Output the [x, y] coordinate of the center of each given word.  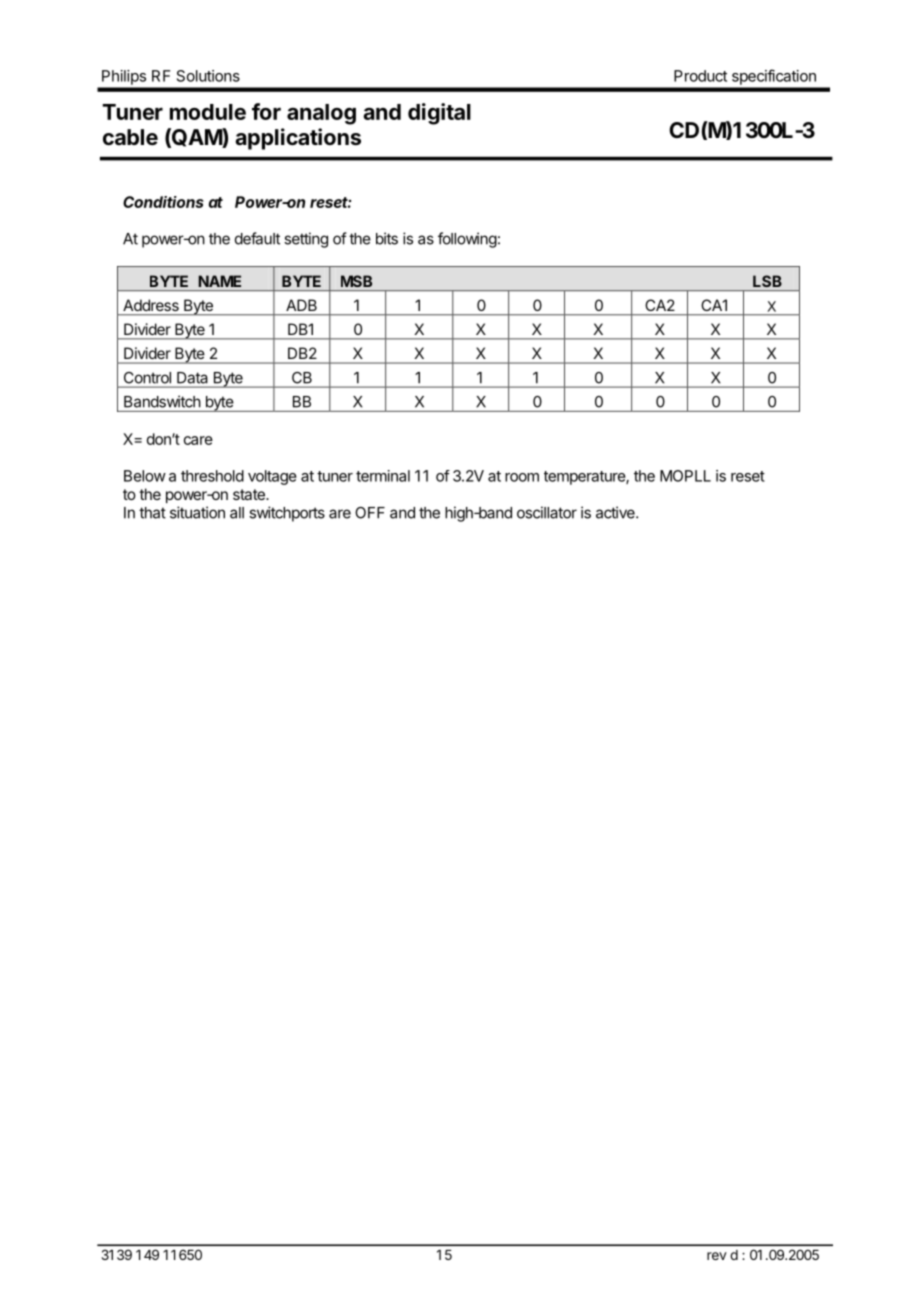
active [616, 512]
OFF [370, 513]
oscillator [547, 512]
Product [700, 76]
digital [439, 114]
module [208, 112]
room [522, 477]
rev [717, 1256]
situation [197, 512]
